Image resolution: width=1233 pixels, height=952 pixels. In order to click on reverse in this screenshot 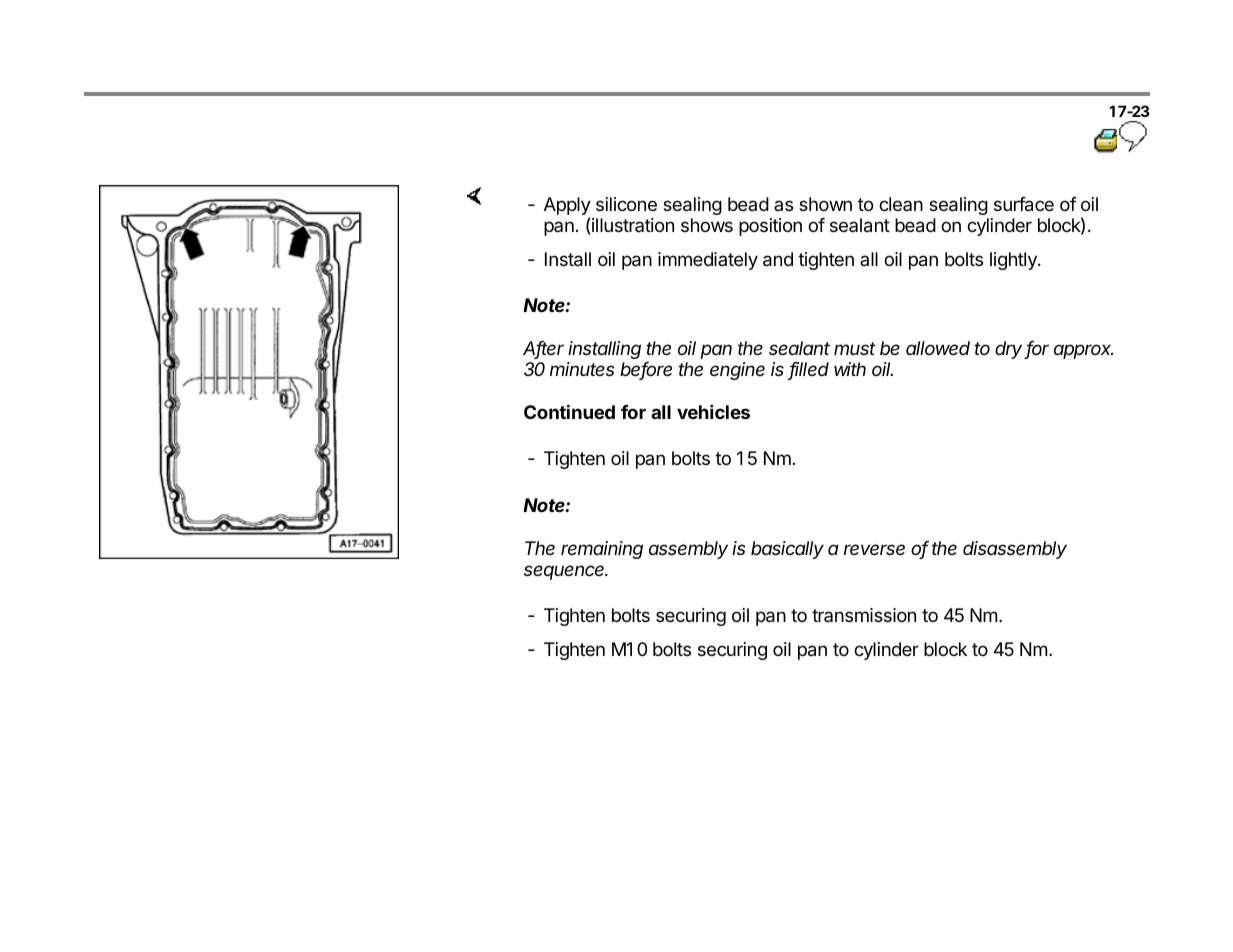, I will do `click(874, 549)`.
